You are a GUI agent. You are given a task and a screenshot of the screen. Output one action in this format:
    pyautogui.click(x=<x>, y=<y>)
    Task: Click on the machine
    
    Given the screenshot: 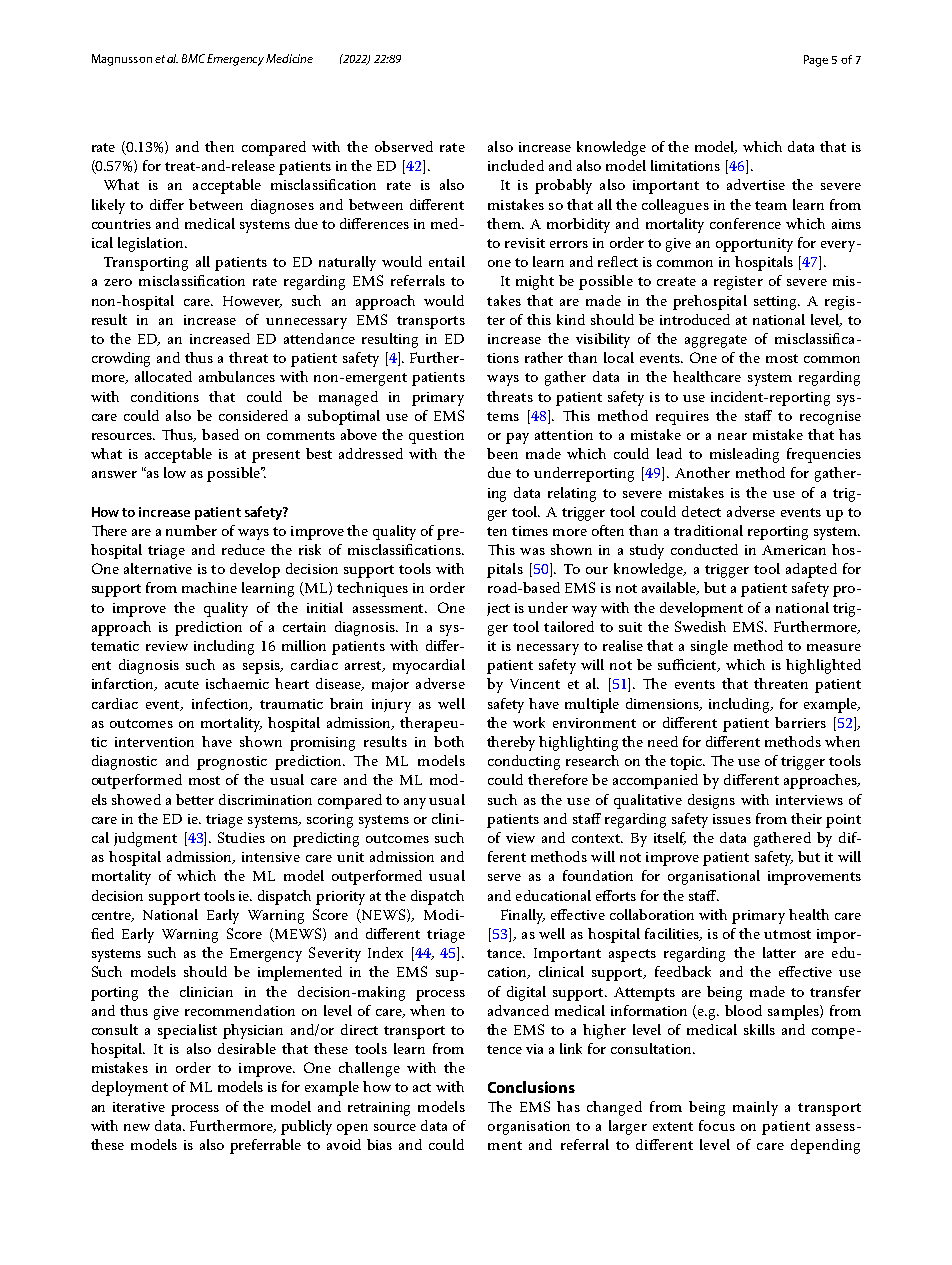 What is the action you would take?
    pyautogui.click(x=209, y=587)
